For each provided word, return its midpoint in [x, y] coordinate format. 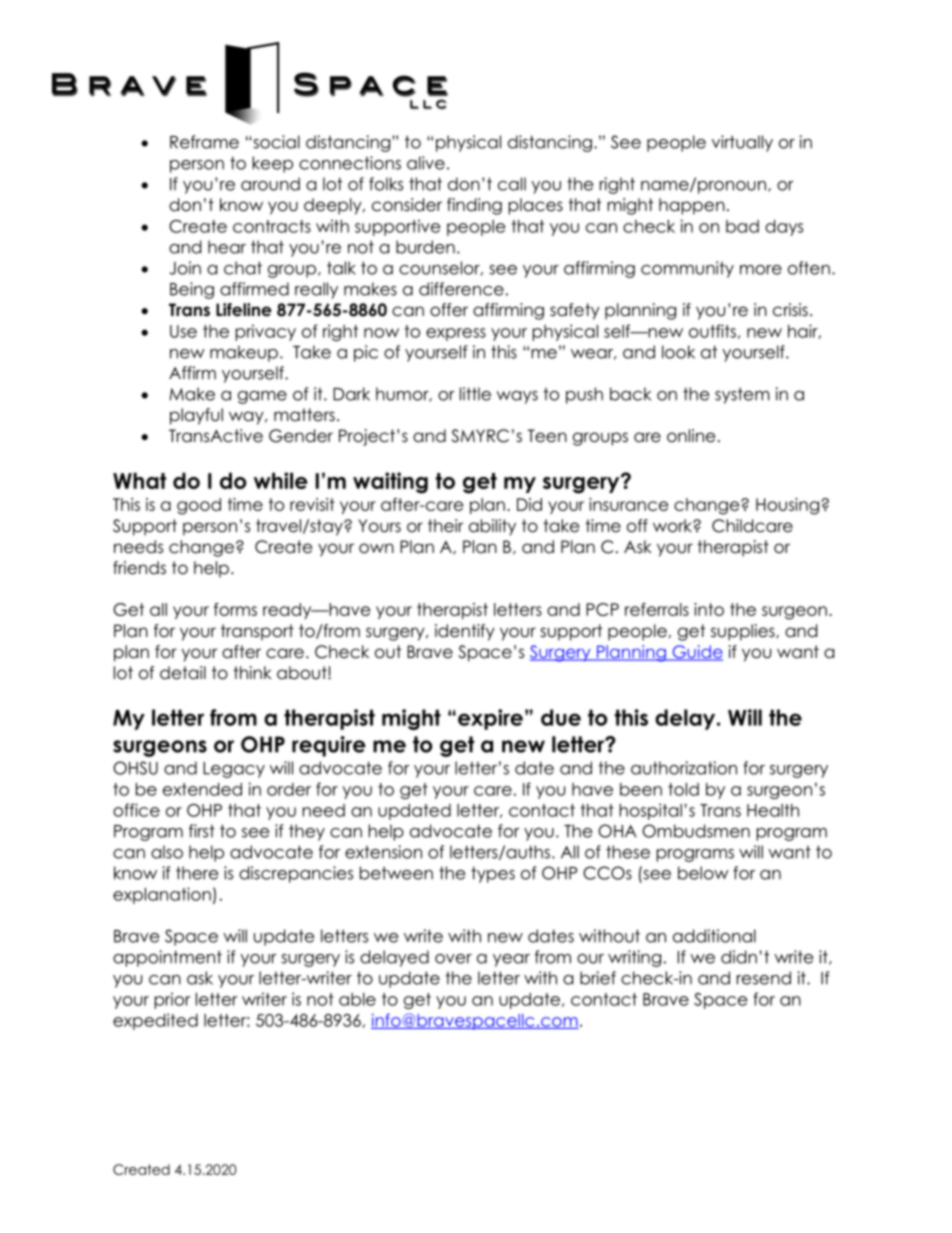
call [512, 184]
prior [173, 1000]
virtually [742, 143]
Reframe [204, 142]
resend [764, 978]
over [453, 959]
